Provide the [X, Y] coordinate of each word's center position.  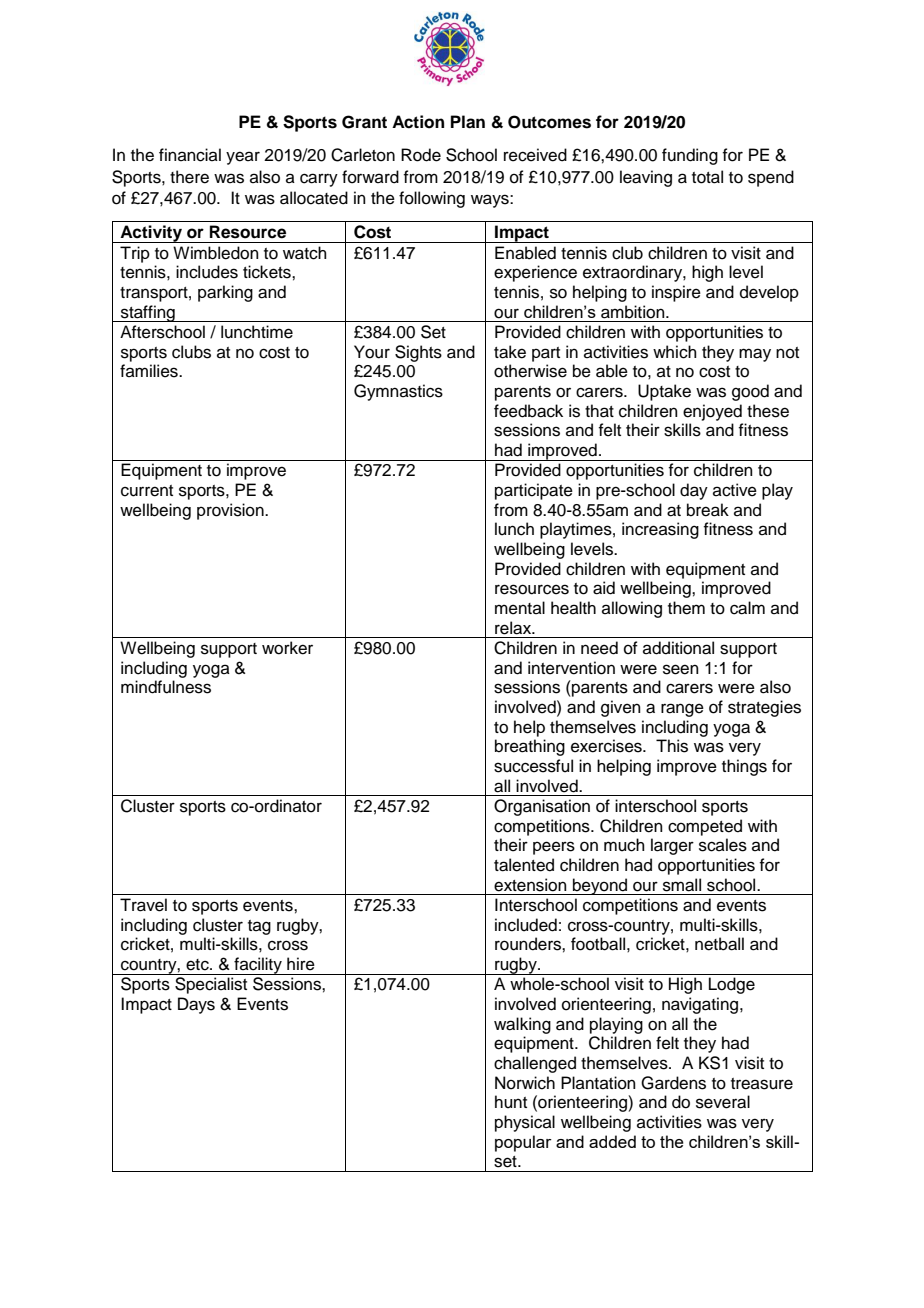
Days [196, 1005]
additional [678, 648]
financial [190, 155]
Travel [143, 905]
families [150, 371]
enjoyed [712, 412]
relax [514, 628]
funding [690, 156]
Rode [421, 155]
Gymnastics [398, 392]
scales [723, 845]
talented [524, 865]
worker [287, 648]
